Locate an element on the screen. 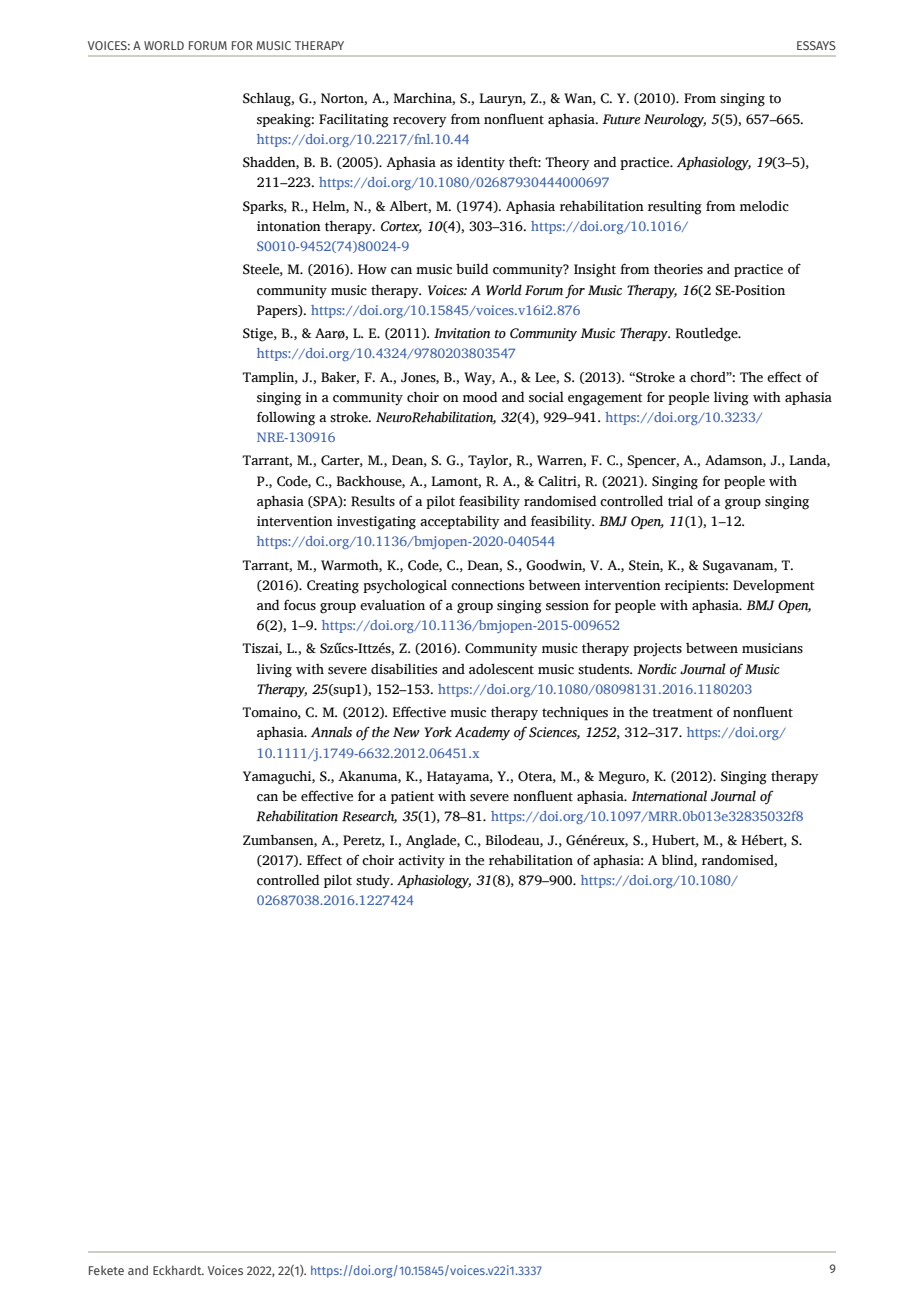  Future is located at coordinates (622, 119).
